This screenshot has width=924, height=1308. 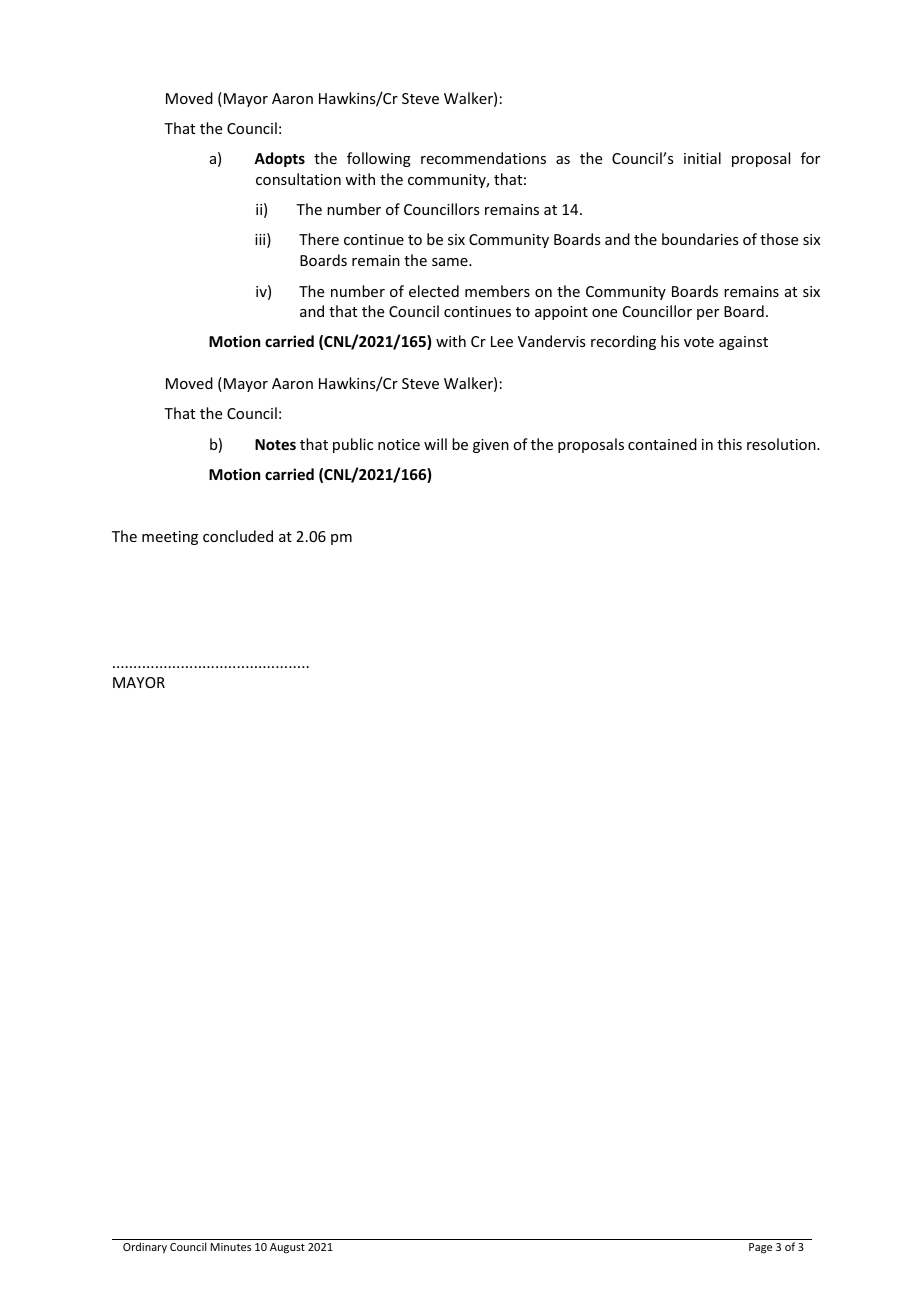 What do you see at coordinates (491, 446) in the screenshot?
I see `given` at bounding box center [491, 446].
